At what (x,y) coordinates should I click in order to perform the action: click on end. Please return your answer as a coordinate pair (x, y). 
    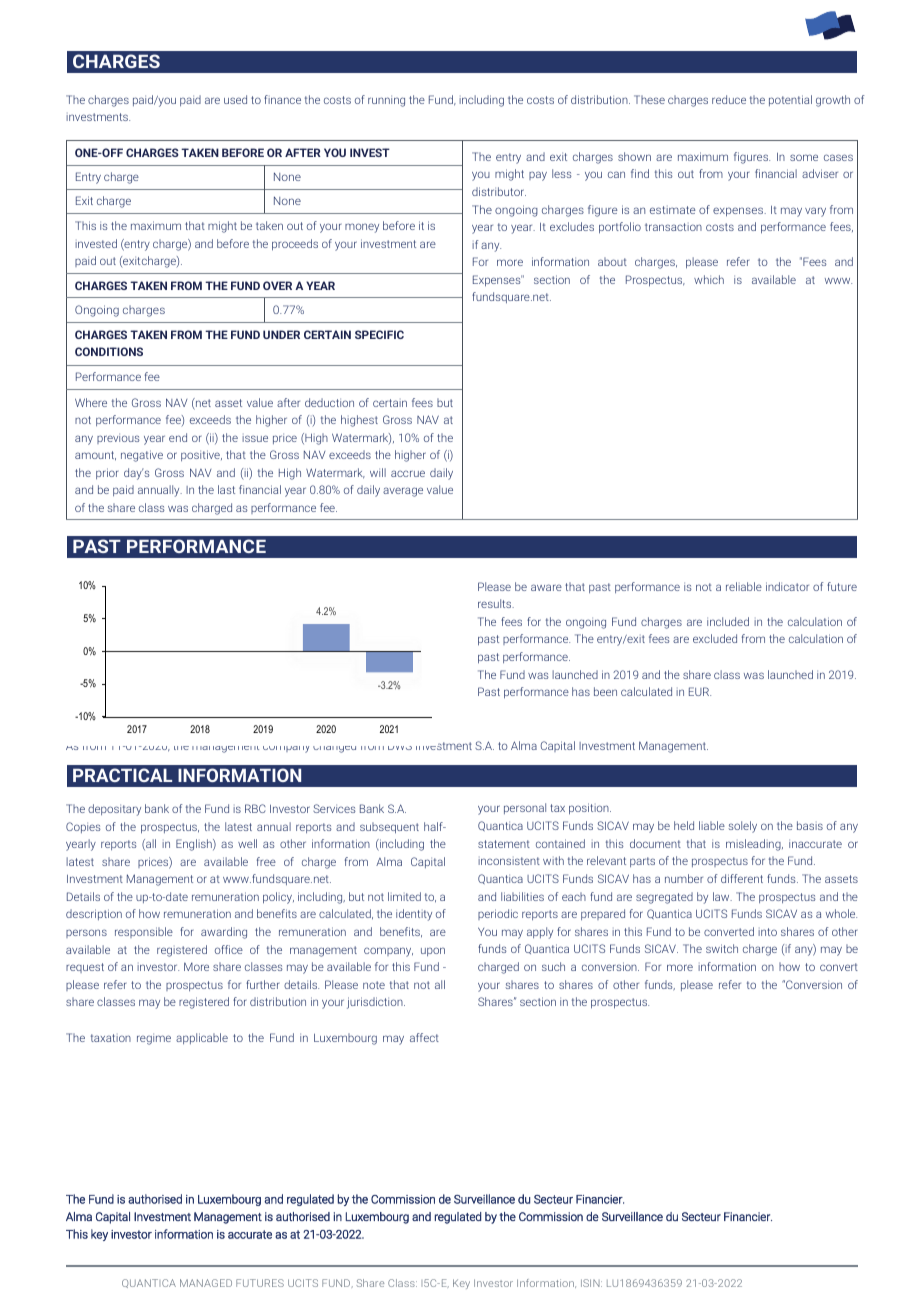
    Looking at the image, I should click on (178, 437).
